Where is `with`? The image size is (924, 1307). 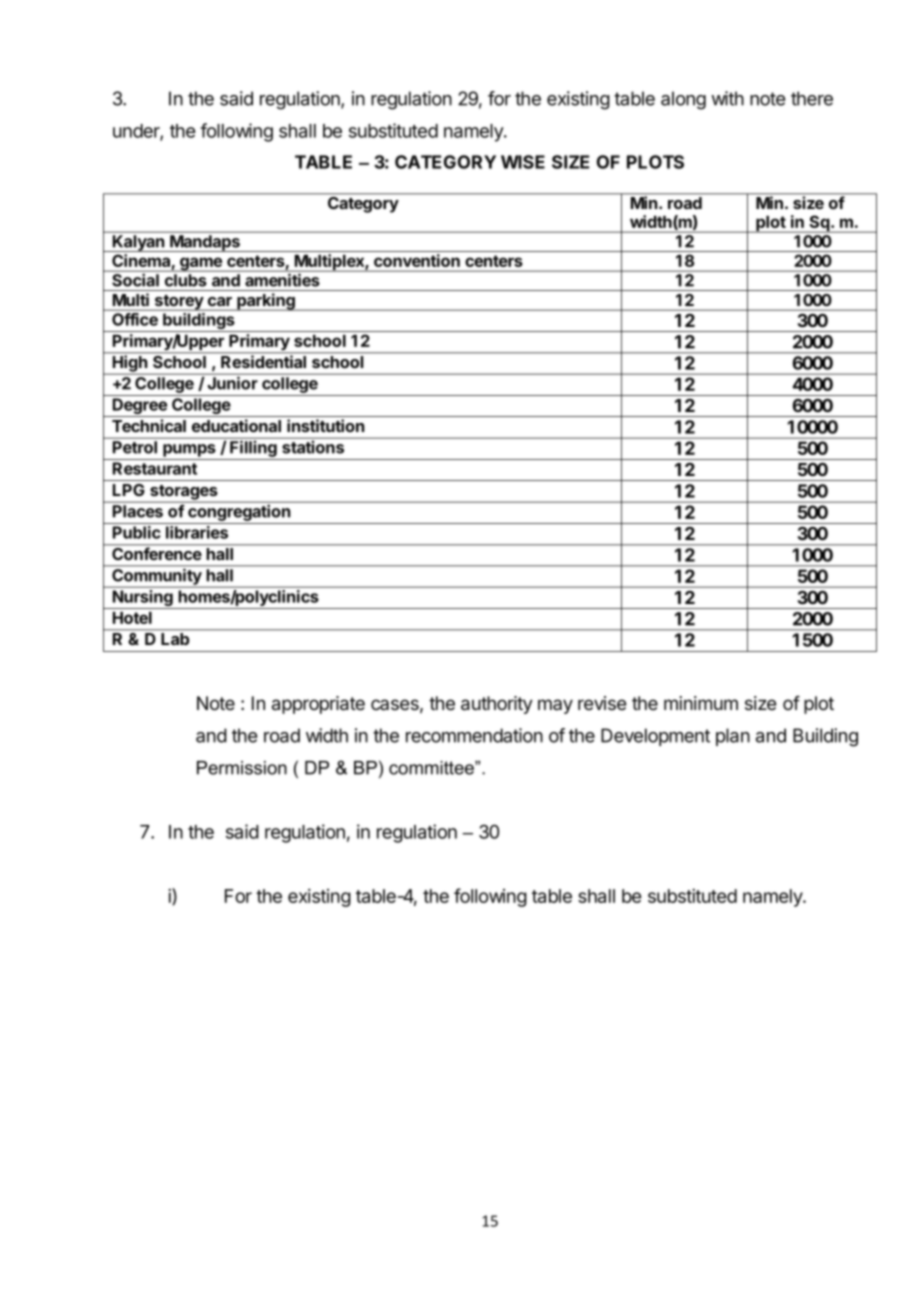
with is located at coordinates (727, 98).
